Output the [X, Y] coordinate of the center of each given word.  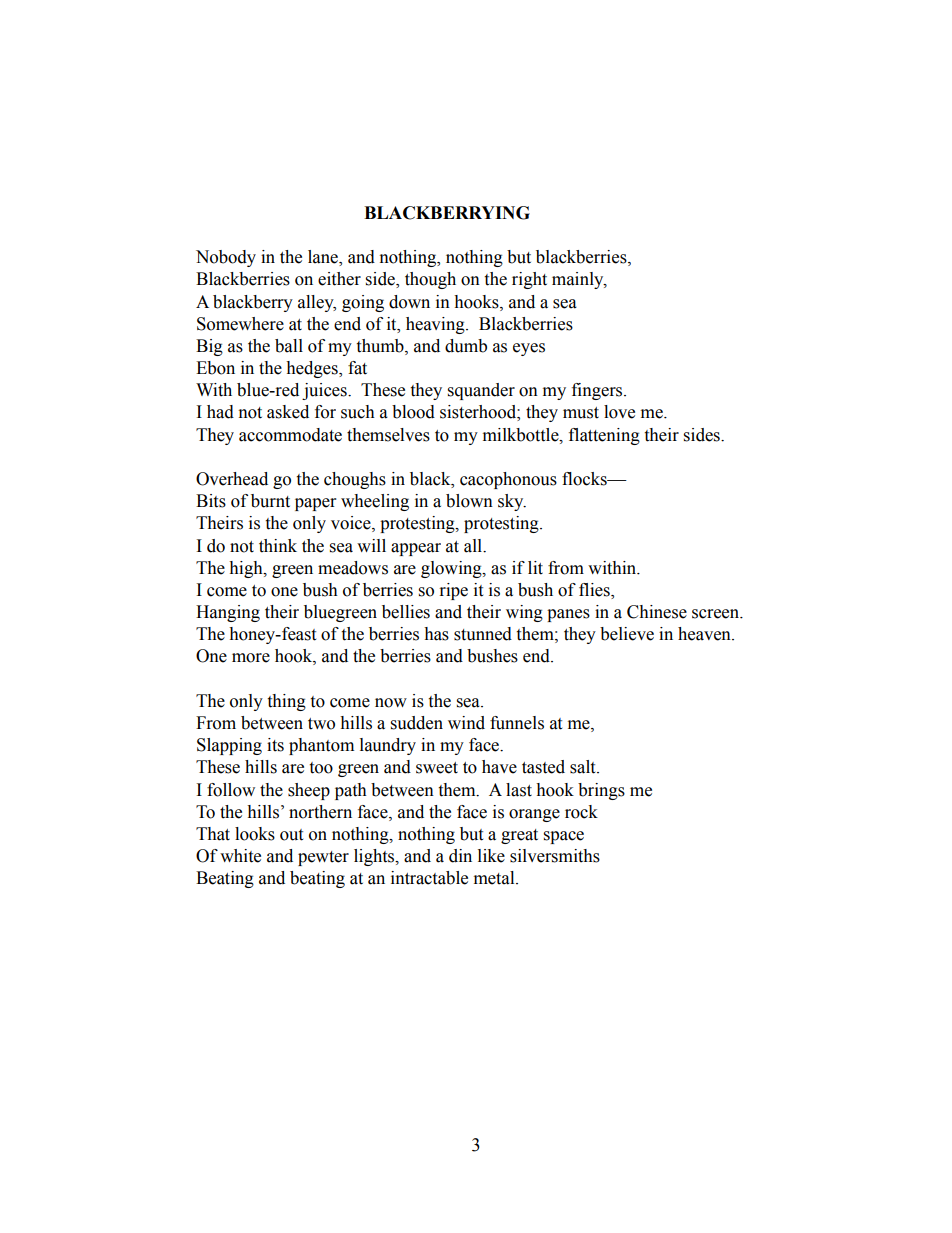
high [247, 569]
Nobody [226, 258]
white [240, 856]
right [529, 280]
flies [595, 591]
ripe [454, 591]
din [460, 856]
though [430, 280]
